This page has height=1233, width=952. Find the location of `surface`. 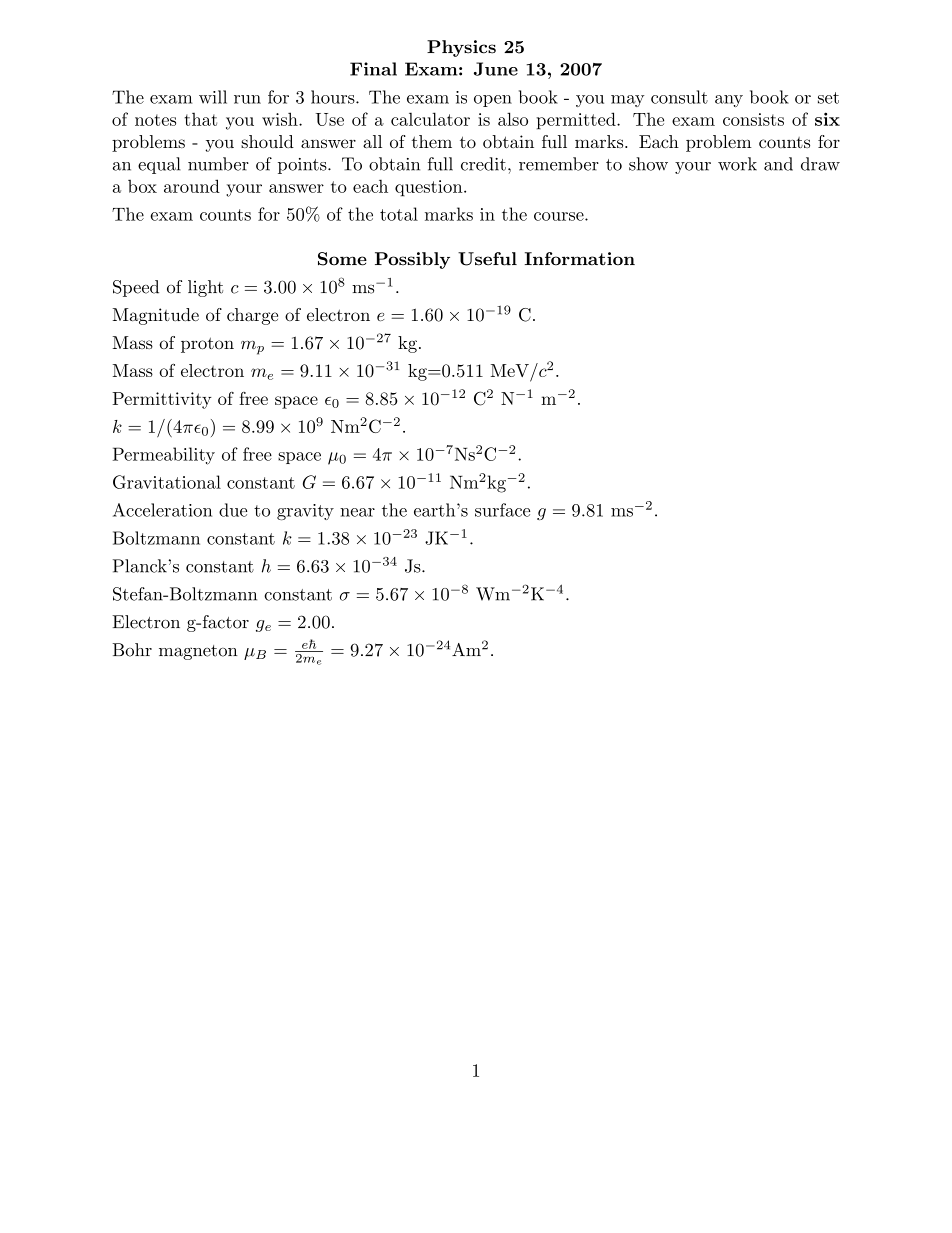

surface is located at coordinates (502, 510).
